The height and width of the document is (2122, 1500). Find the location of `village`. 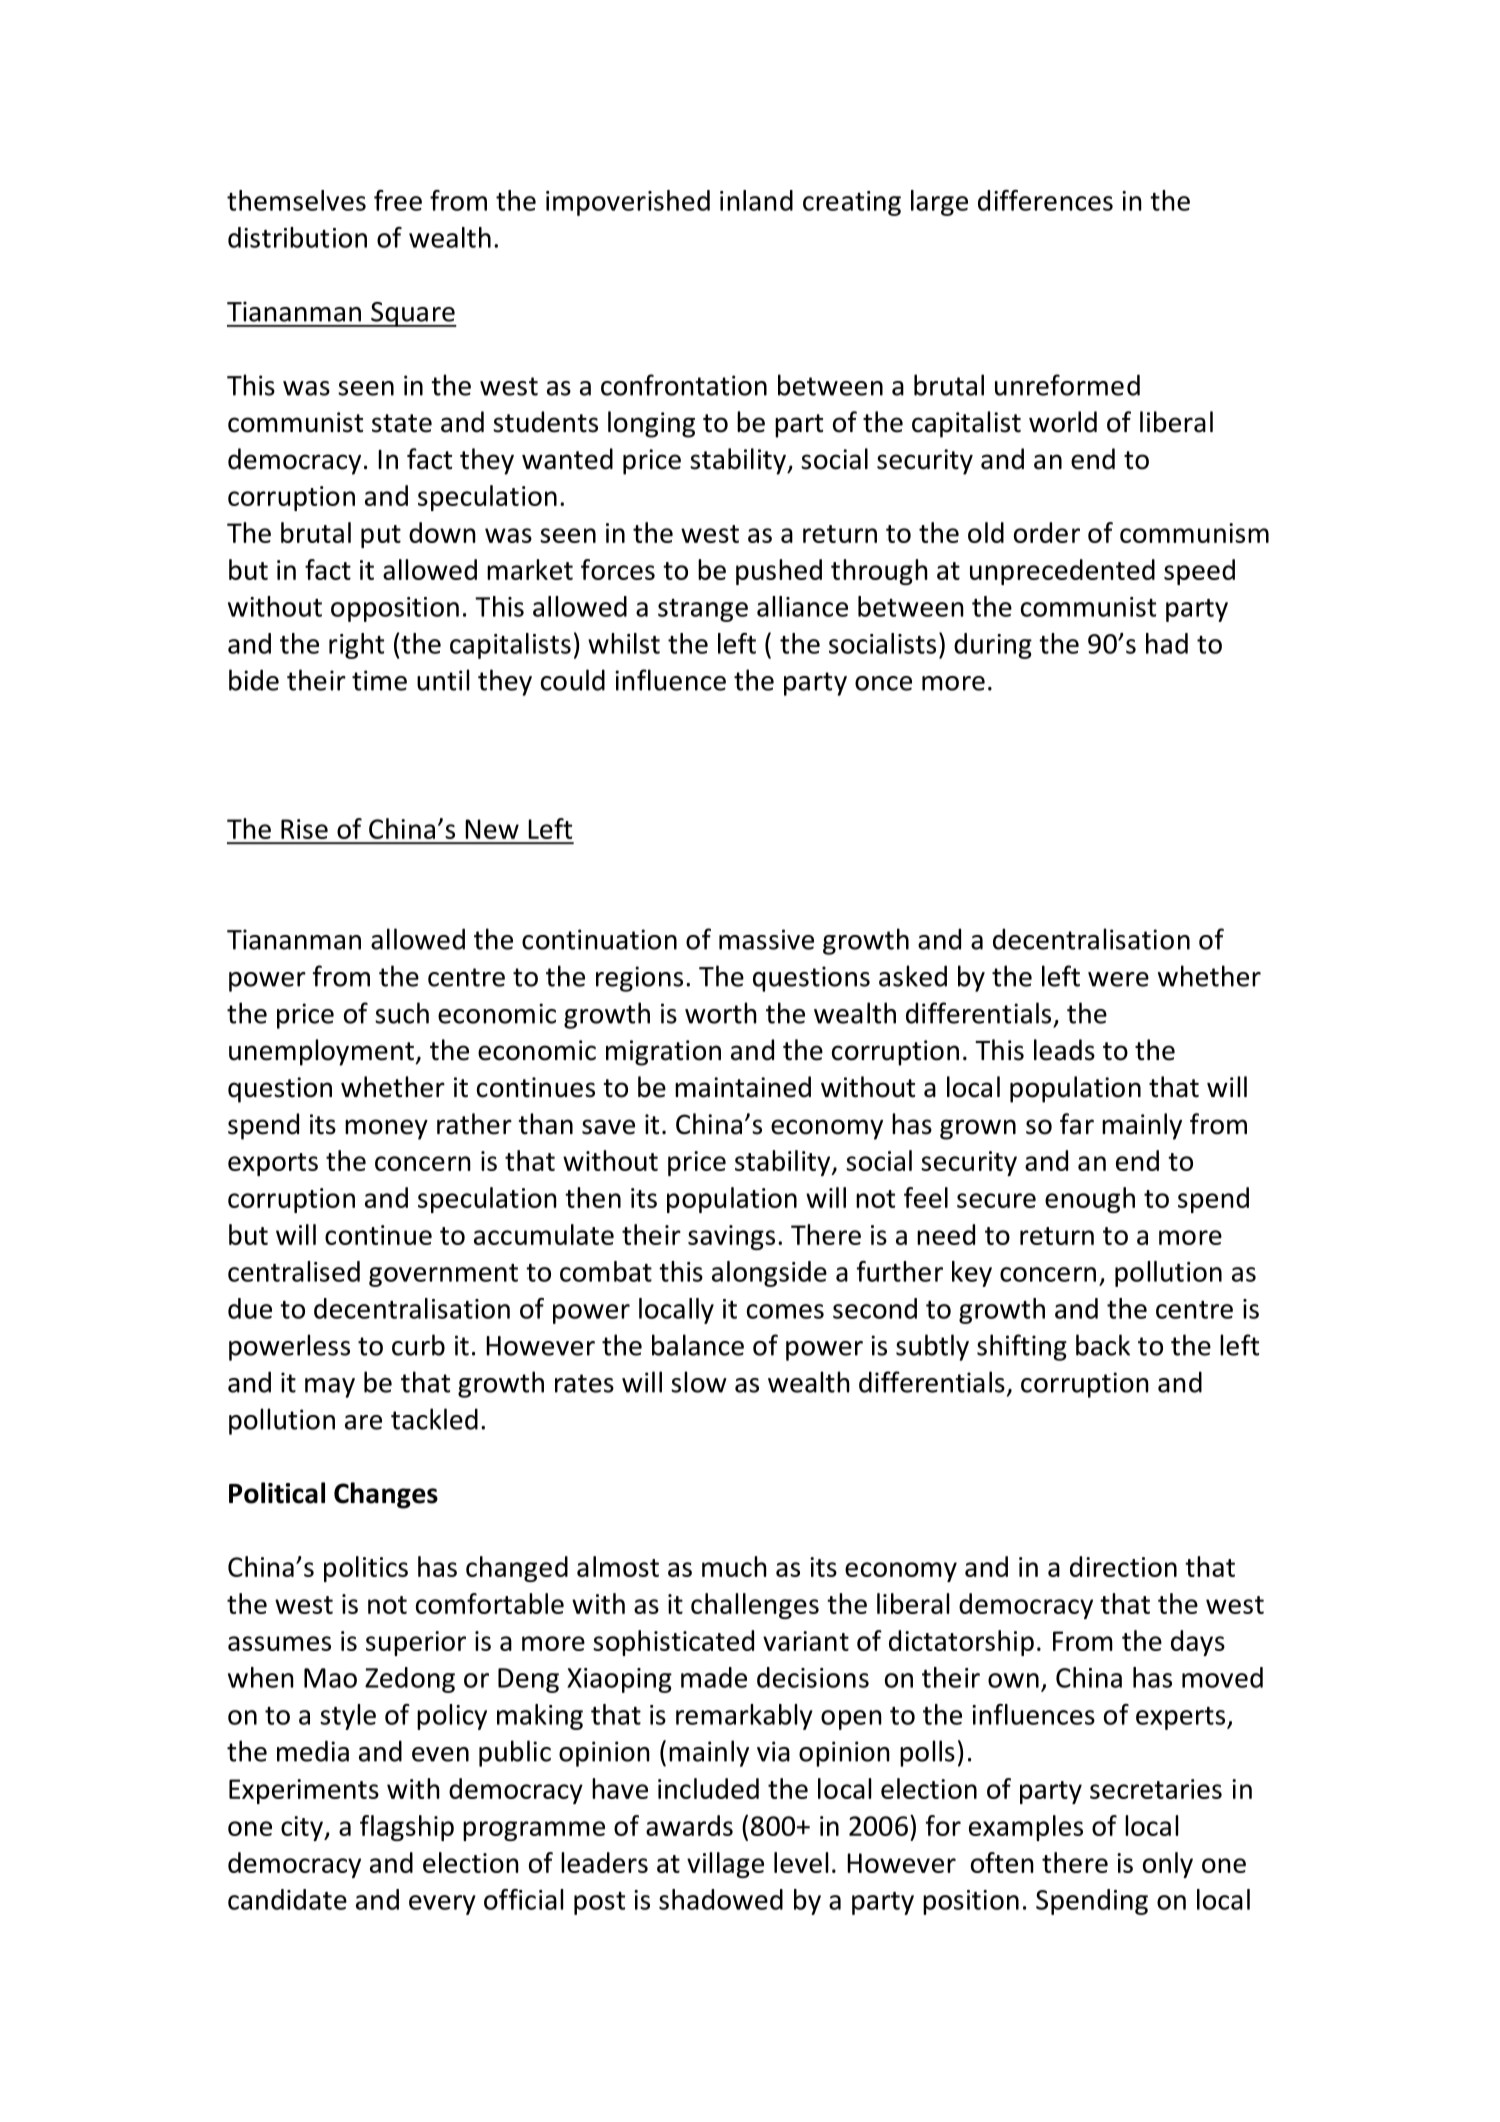

village is located at coordinates (725, 1865).
